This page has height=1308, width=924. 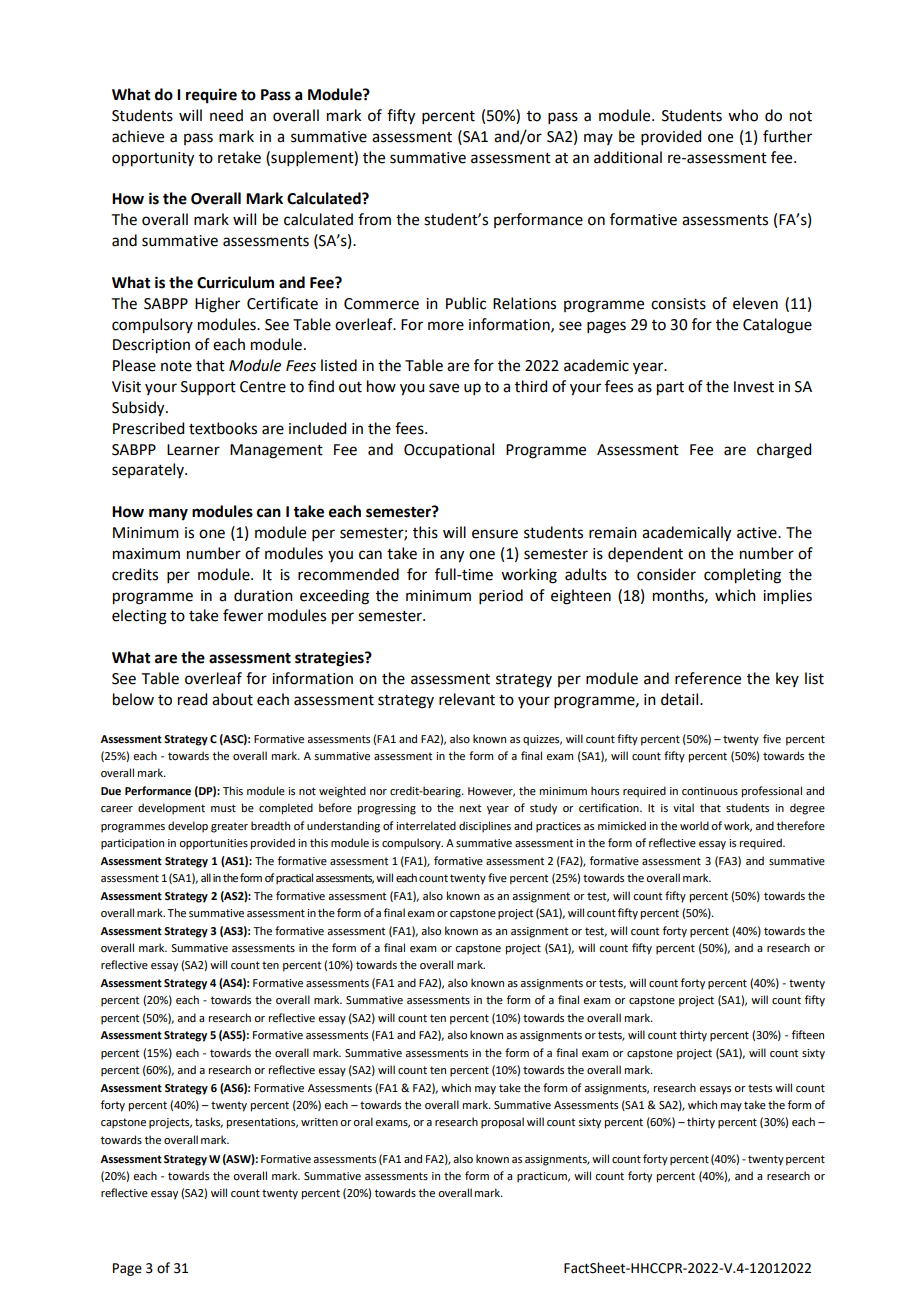 I want to click on proposal, so click(x=502, y=1123).
